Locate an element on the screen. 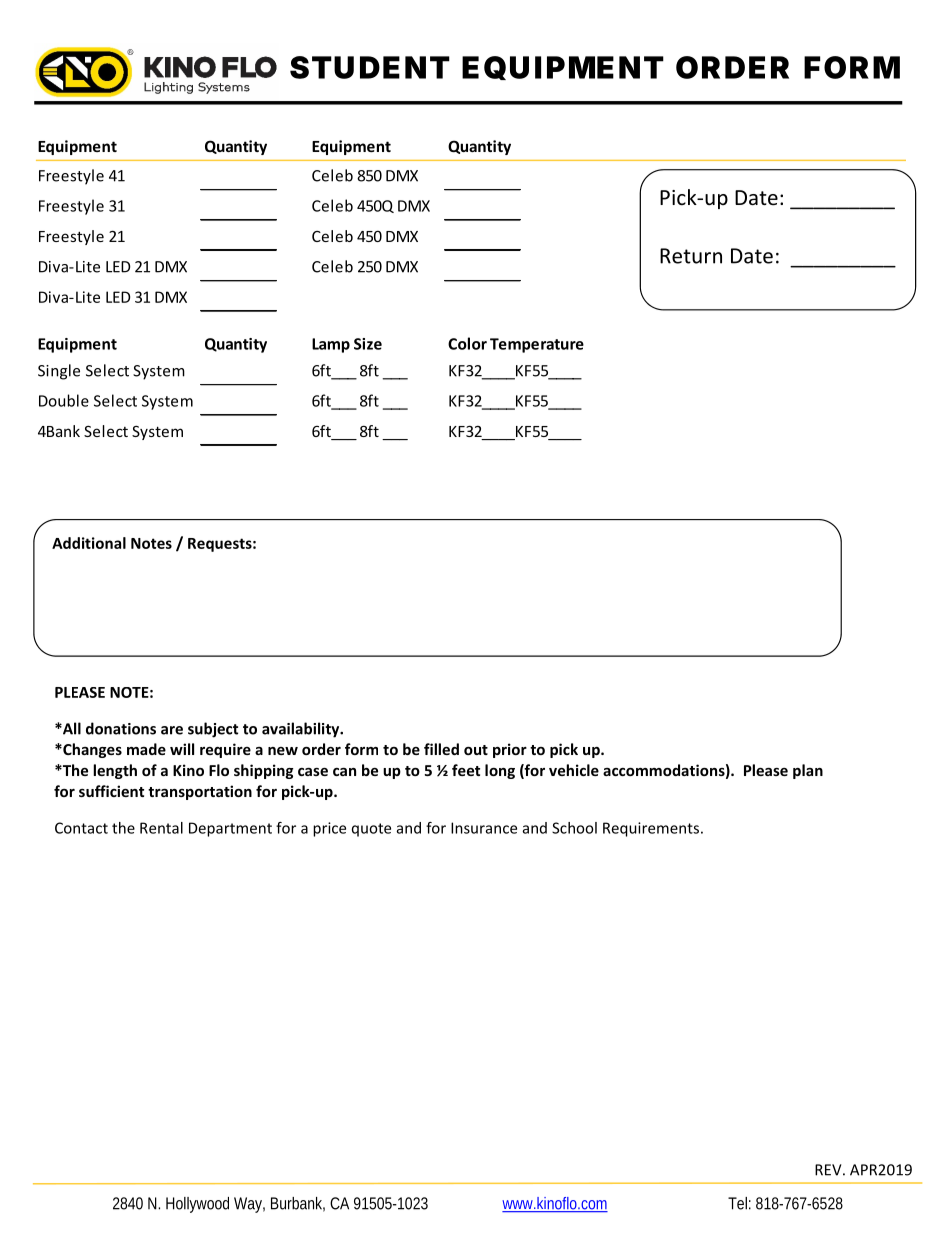 The image size is (952, 1233). Return is located at coordinates (691, 256).
